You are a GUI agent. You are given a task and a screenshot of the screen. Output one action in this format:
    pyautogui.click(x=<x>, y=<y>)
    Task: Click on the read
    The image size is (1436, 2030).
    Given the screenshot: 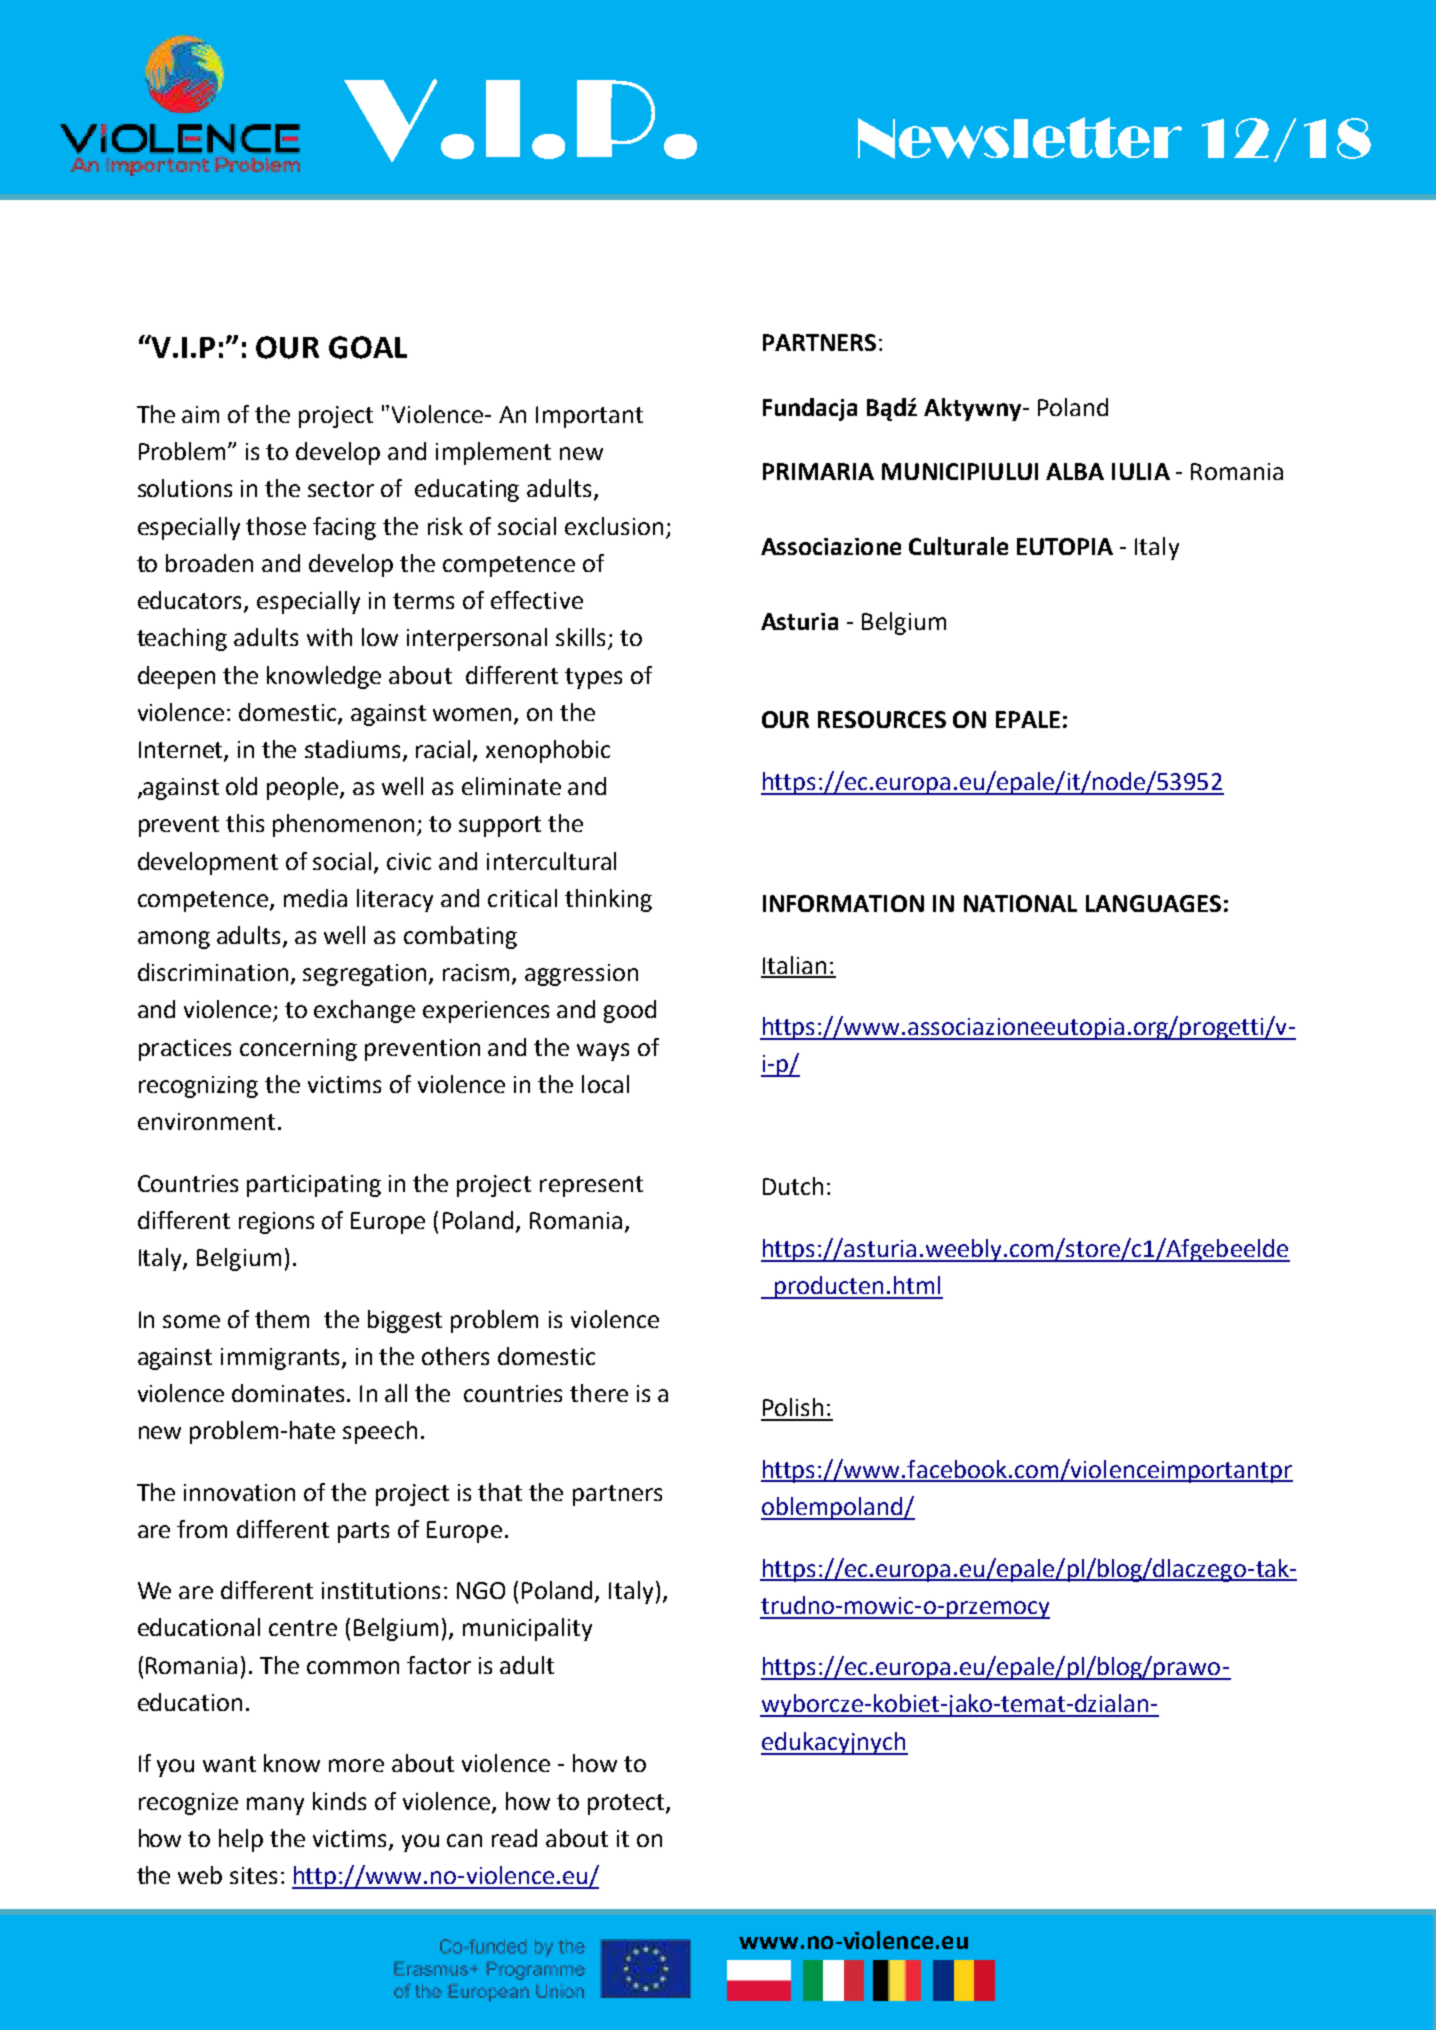 What is the action you would take?
    pyautogui.click(x=514, y=1838)
